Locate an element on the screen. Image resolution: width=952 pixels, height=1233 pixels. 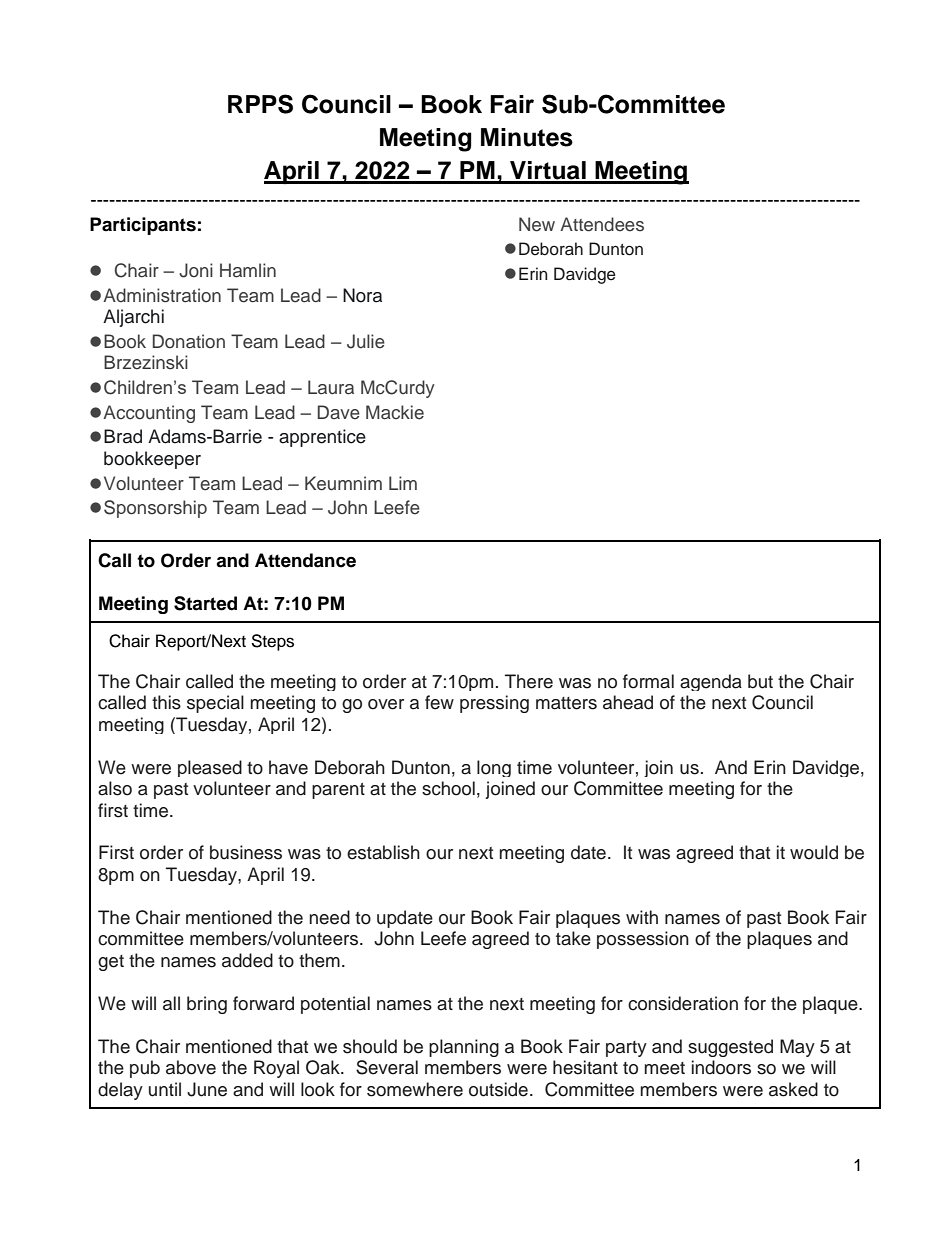
pleased is located at coordinates (210, 768).
